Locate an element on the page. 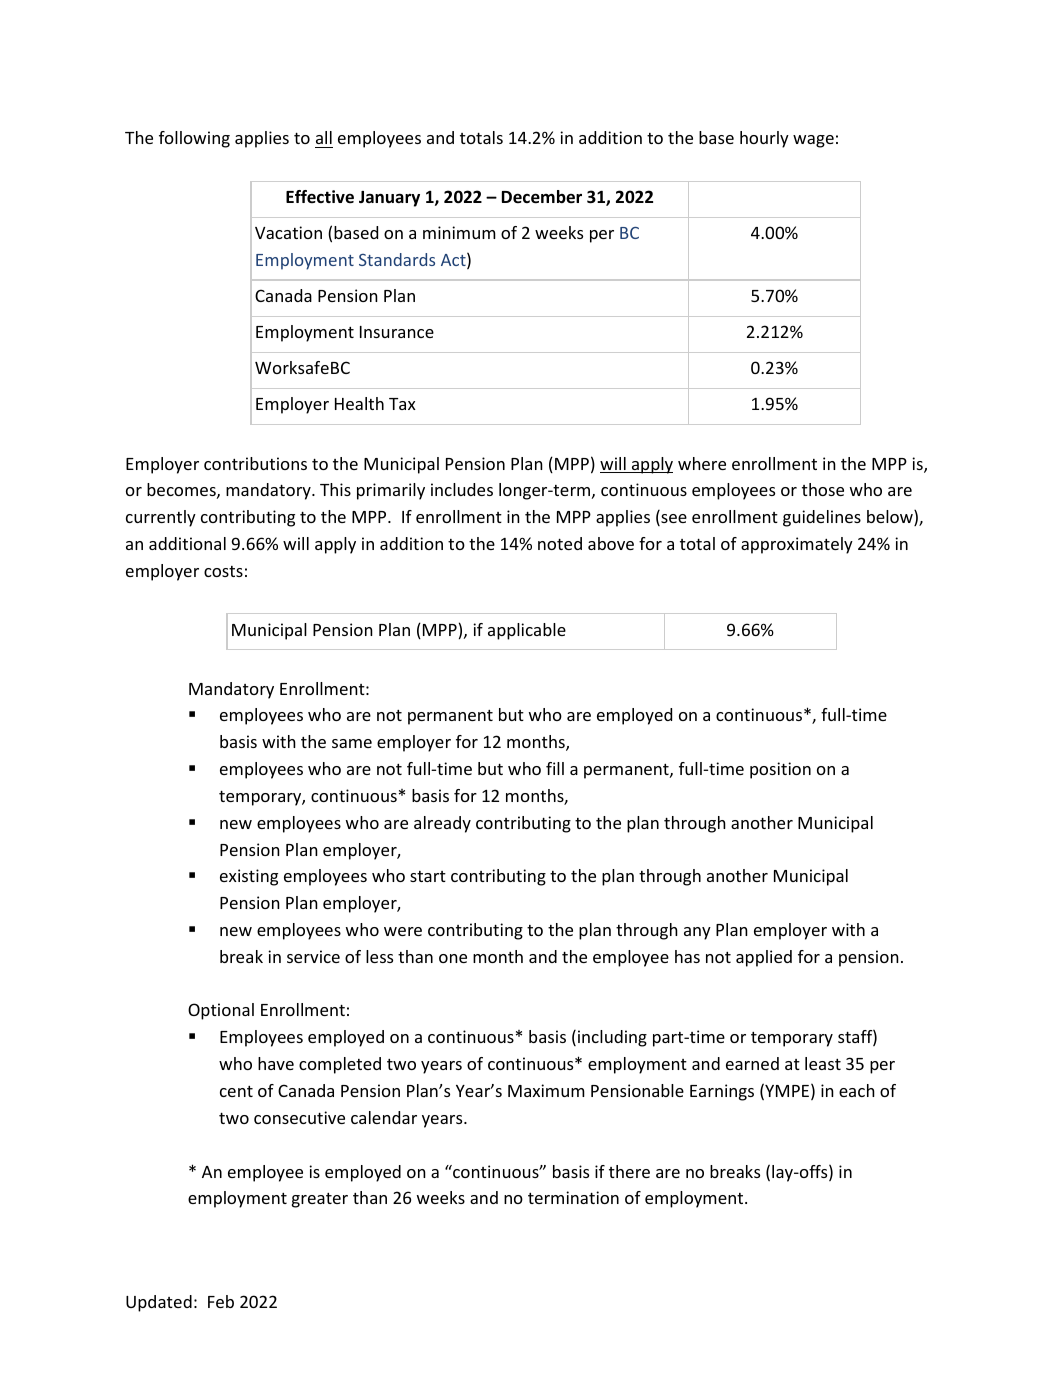  following is located at coordinates (194, 139).
